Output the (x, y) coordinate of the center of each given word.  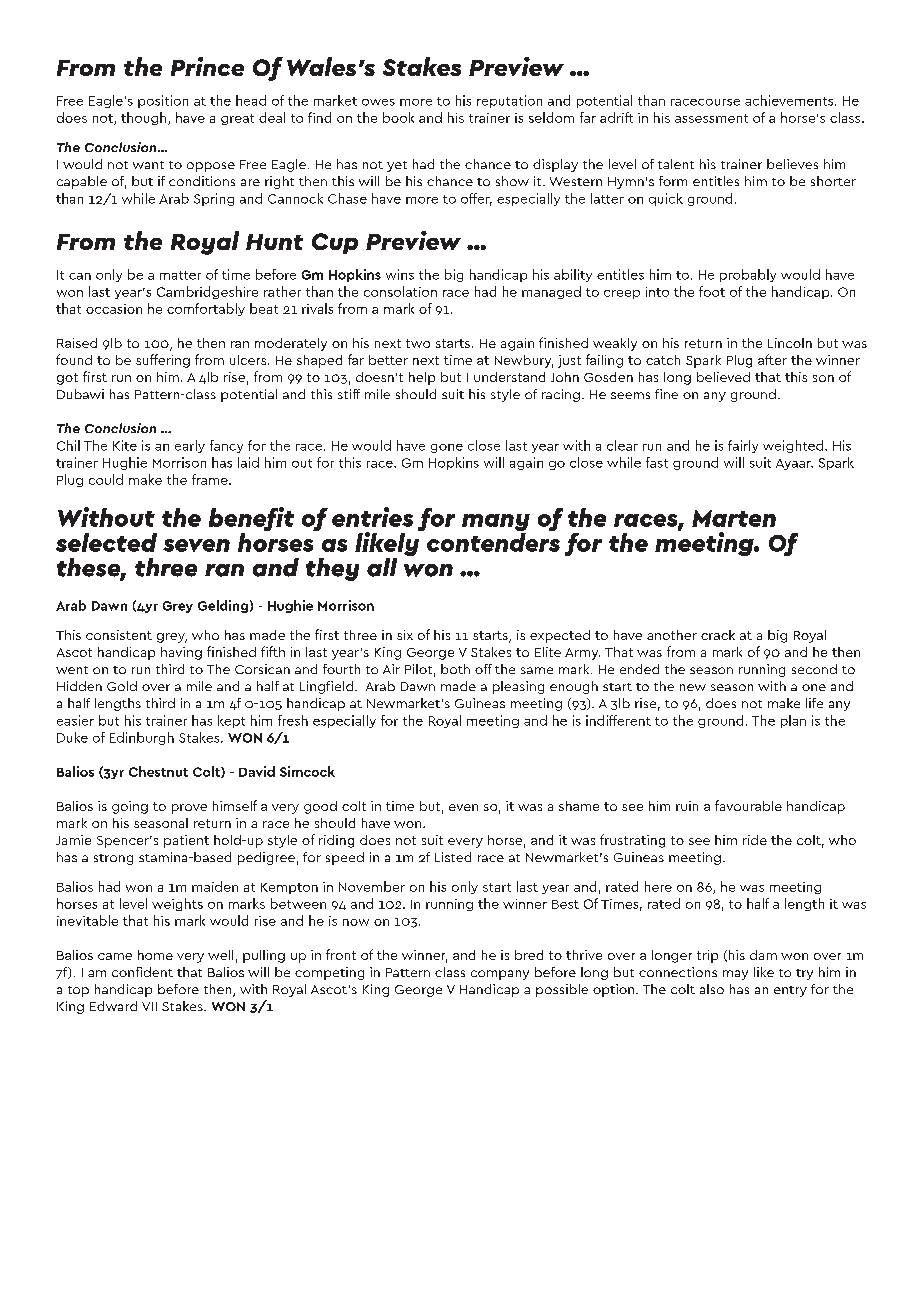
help (422, 378)
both (455, 669)
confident (142, 972)
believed (723, 377)
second (814, 669)
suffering (163, 361)
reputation (509, 101)
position (163, 101)
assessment (711, 118)
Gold (122, 686)
